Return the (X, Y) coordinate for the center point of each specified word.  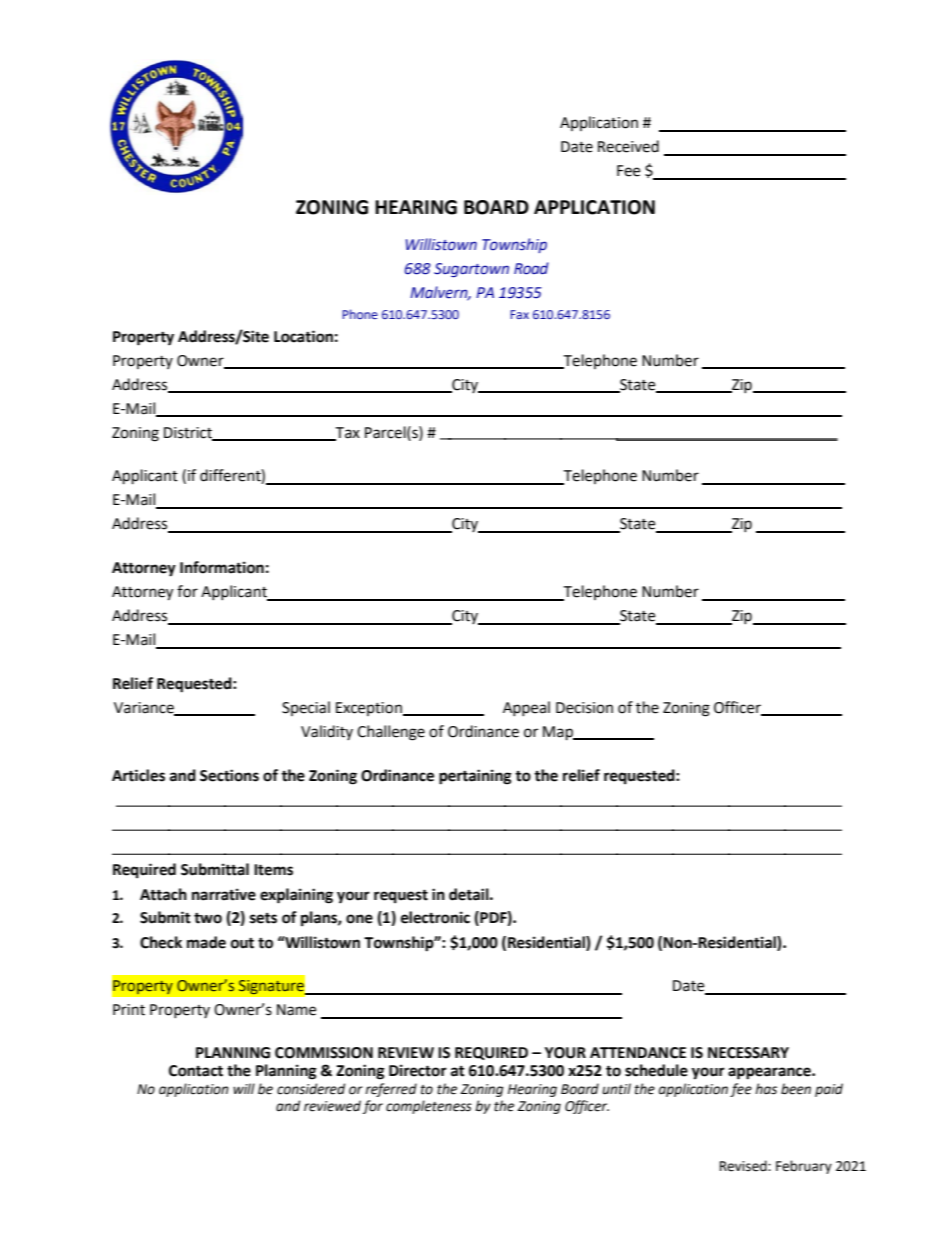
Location (303, 336)
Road (531, 268)
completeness (429, 1107)
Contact (196, 1071)
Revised (744, 1166)
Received (628, 146)
